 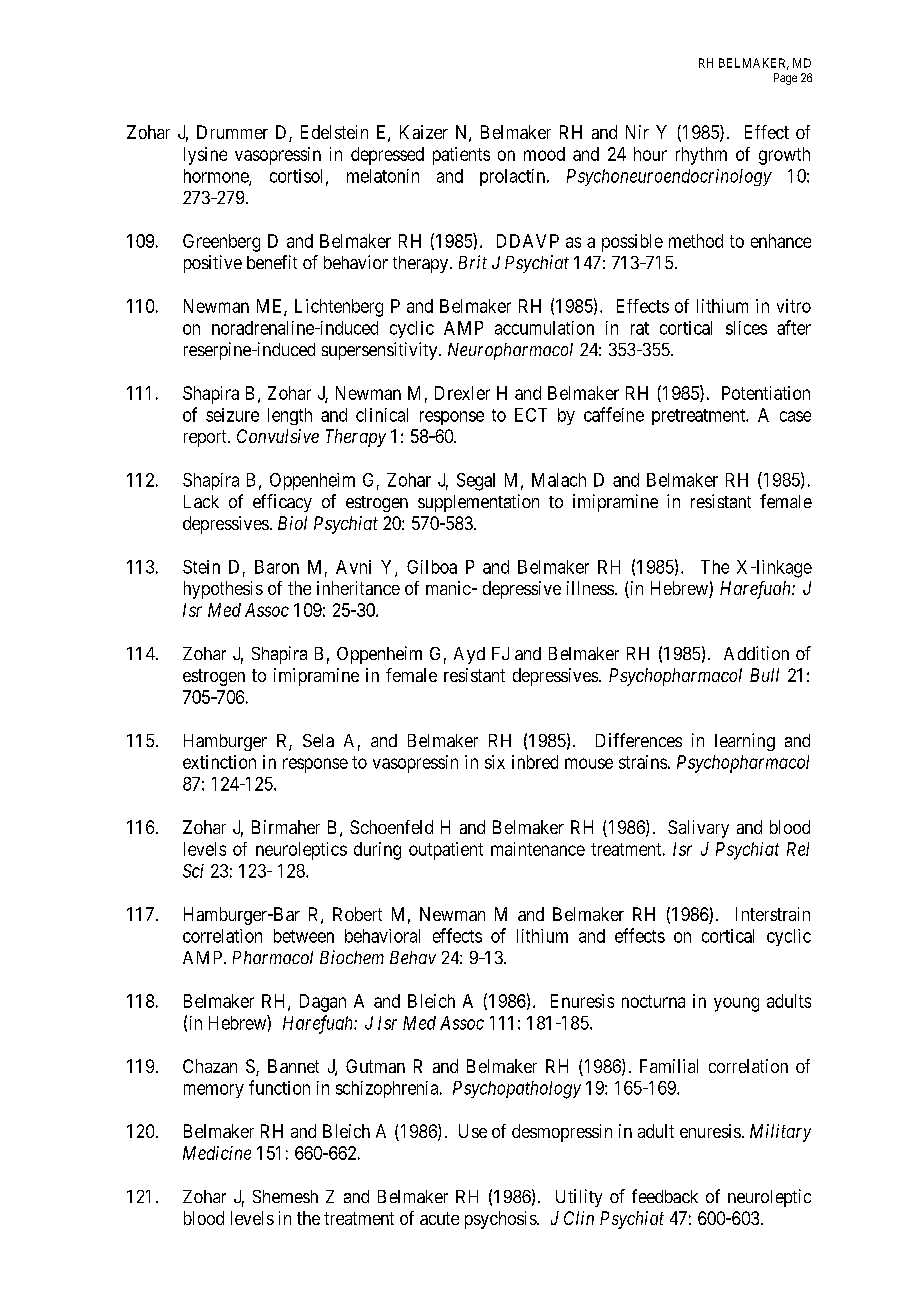 I want to click on benefit, so click(x=272, y=262).
